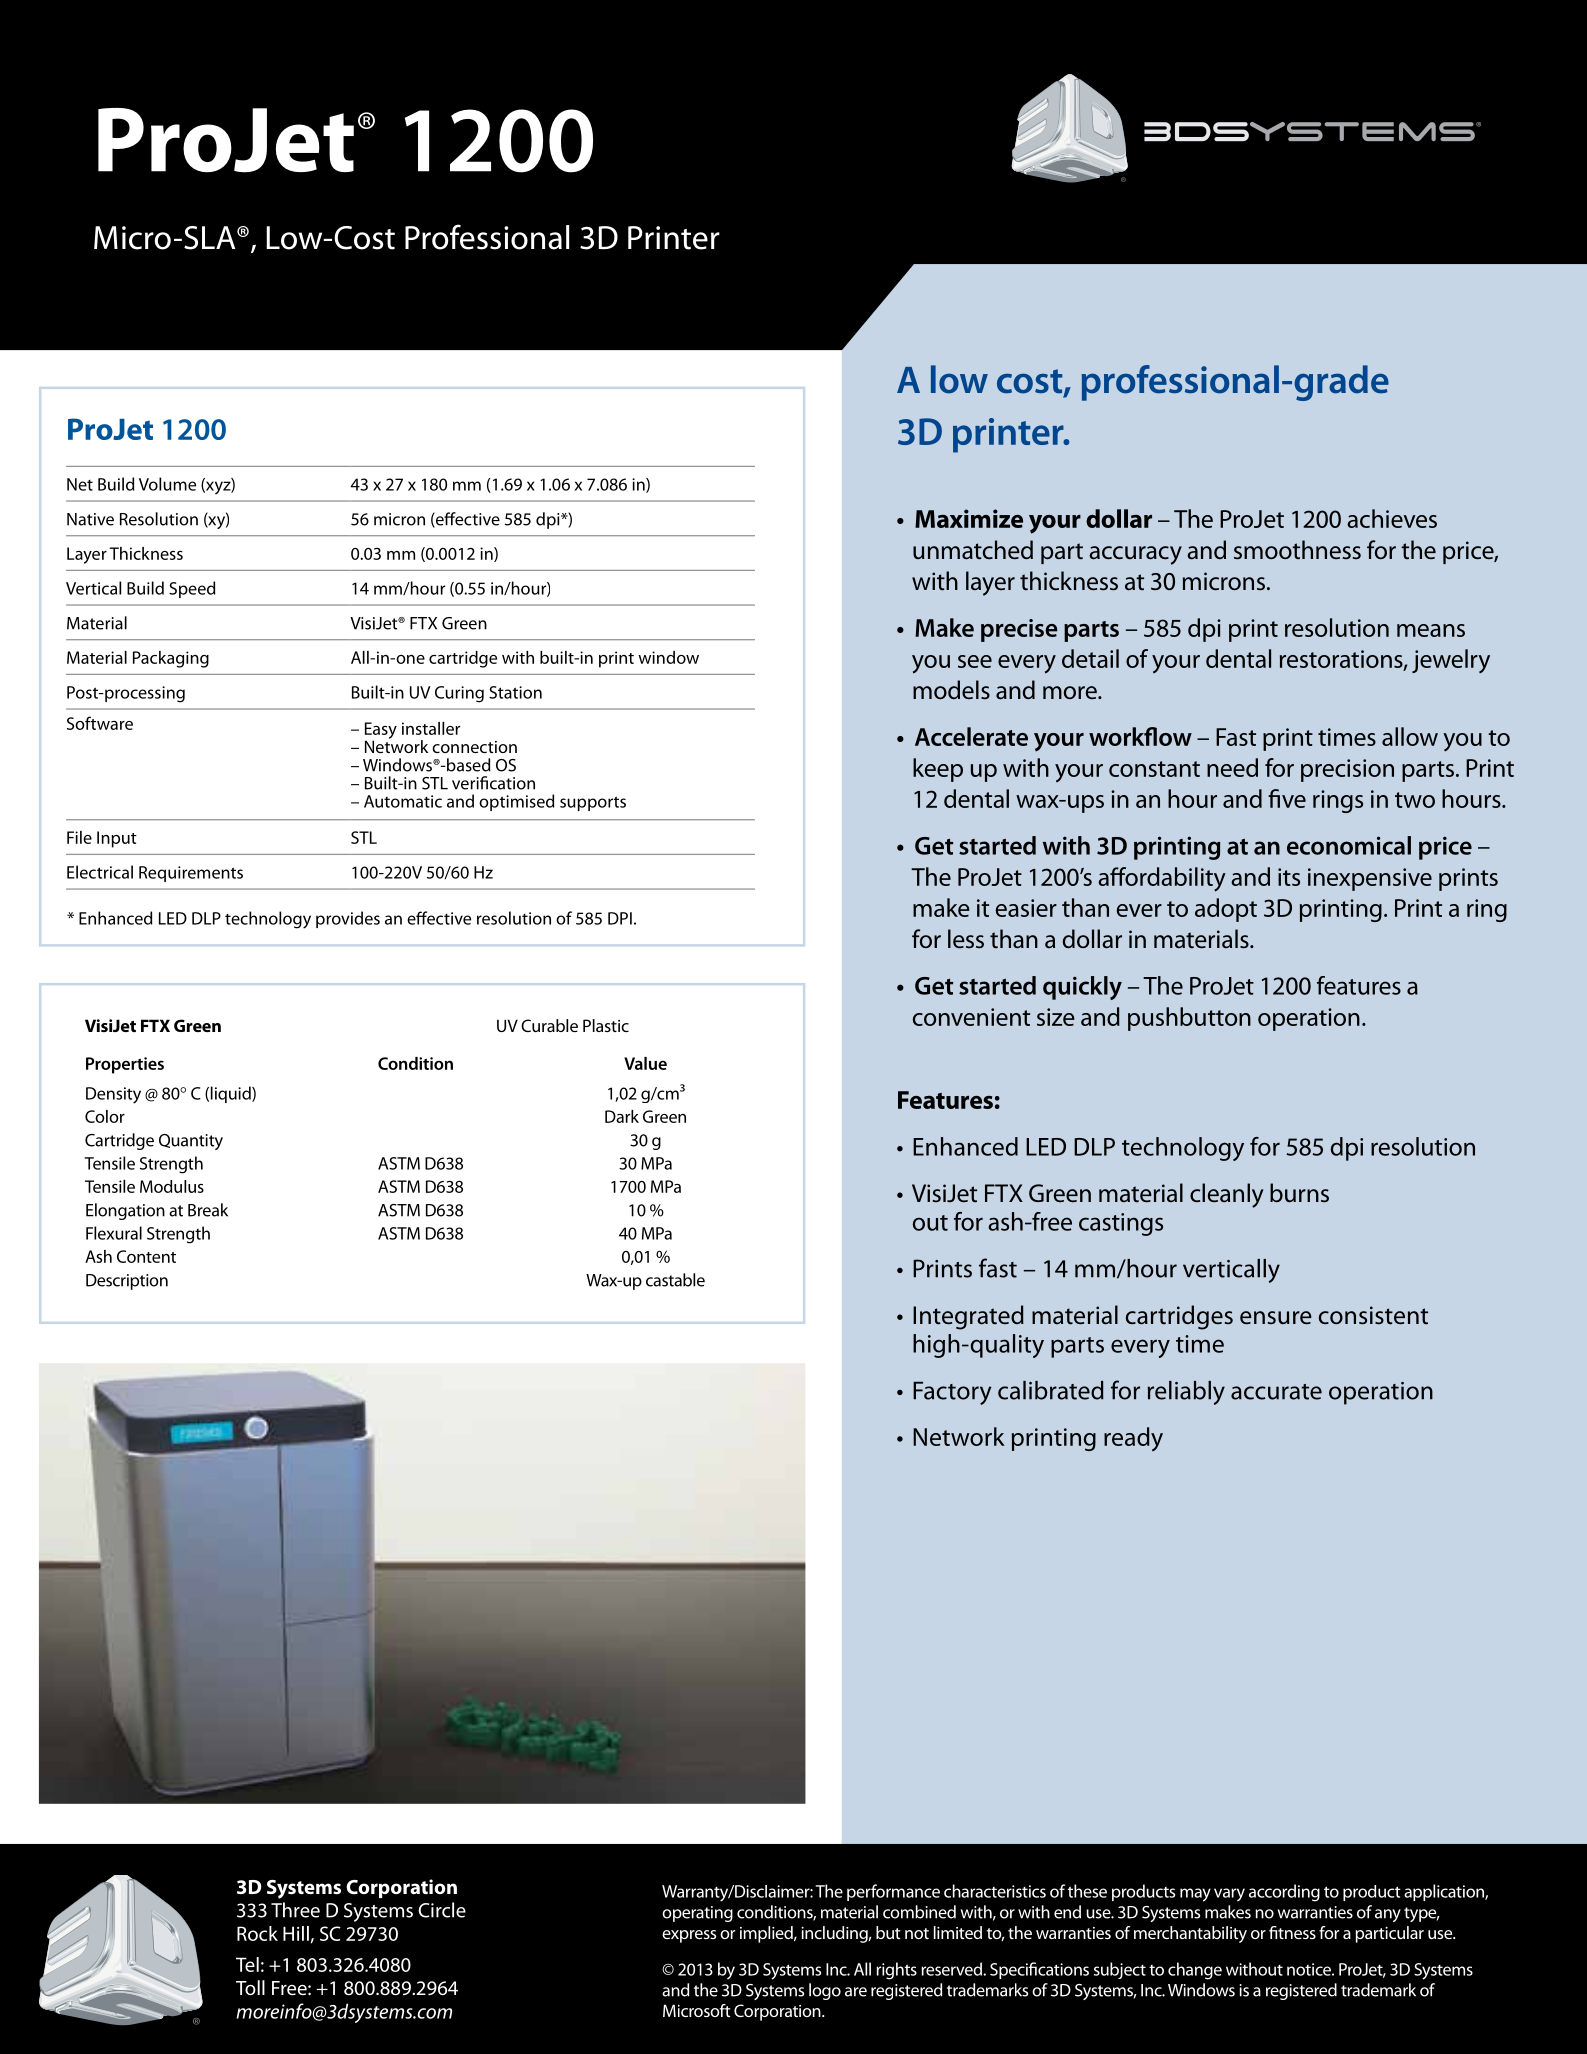 The image size is (1587, 2054). Describe the element at coordinates (689, 1936) in the image. I see `express` at that location.
